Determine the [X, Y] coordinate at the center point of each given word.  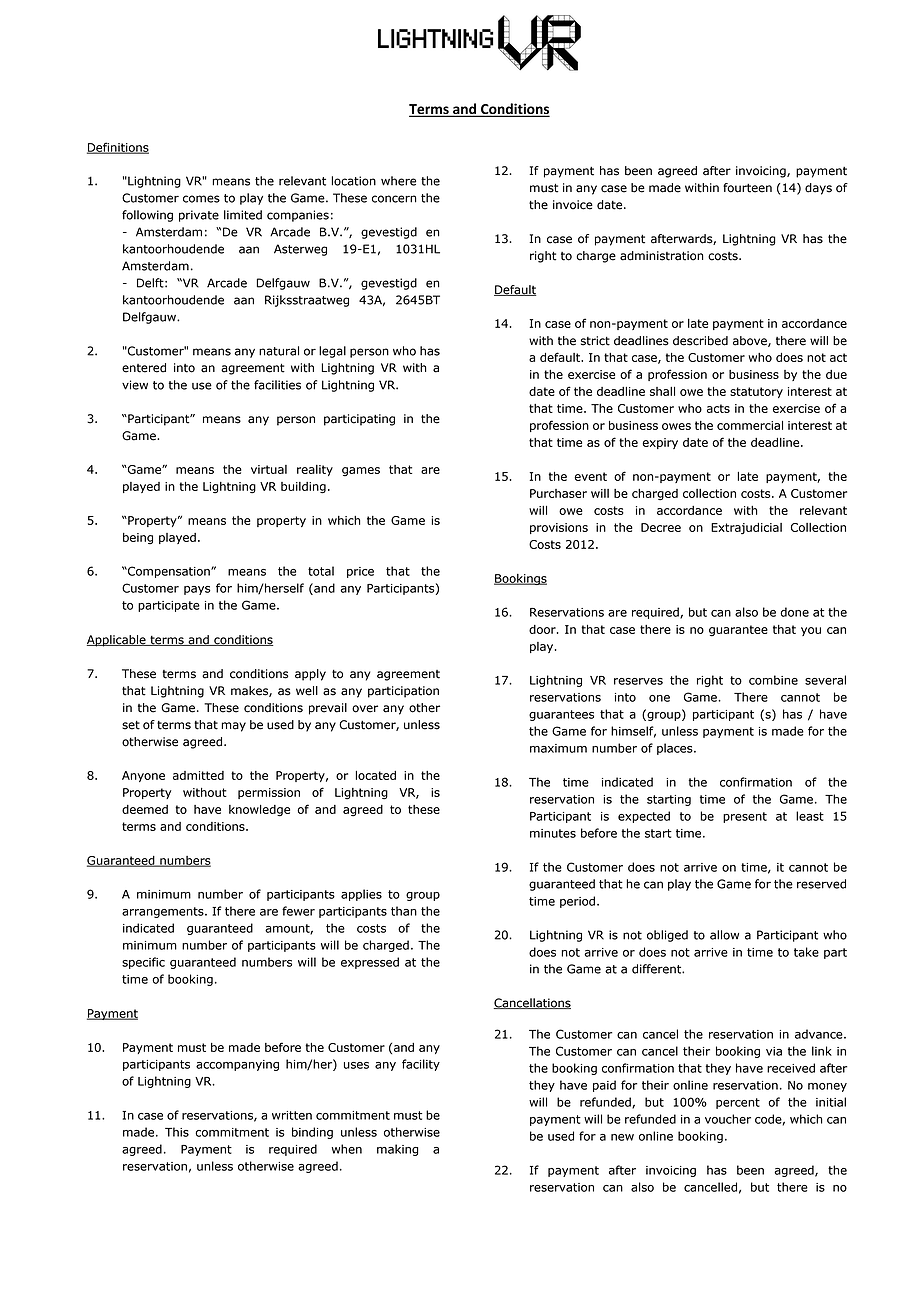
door [543, 629]
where [398, 181]
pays [197, 590]
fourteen [747, 188]
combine [773, 680]
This [177, 1132]
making [397, 1150]
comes [201, 199]
